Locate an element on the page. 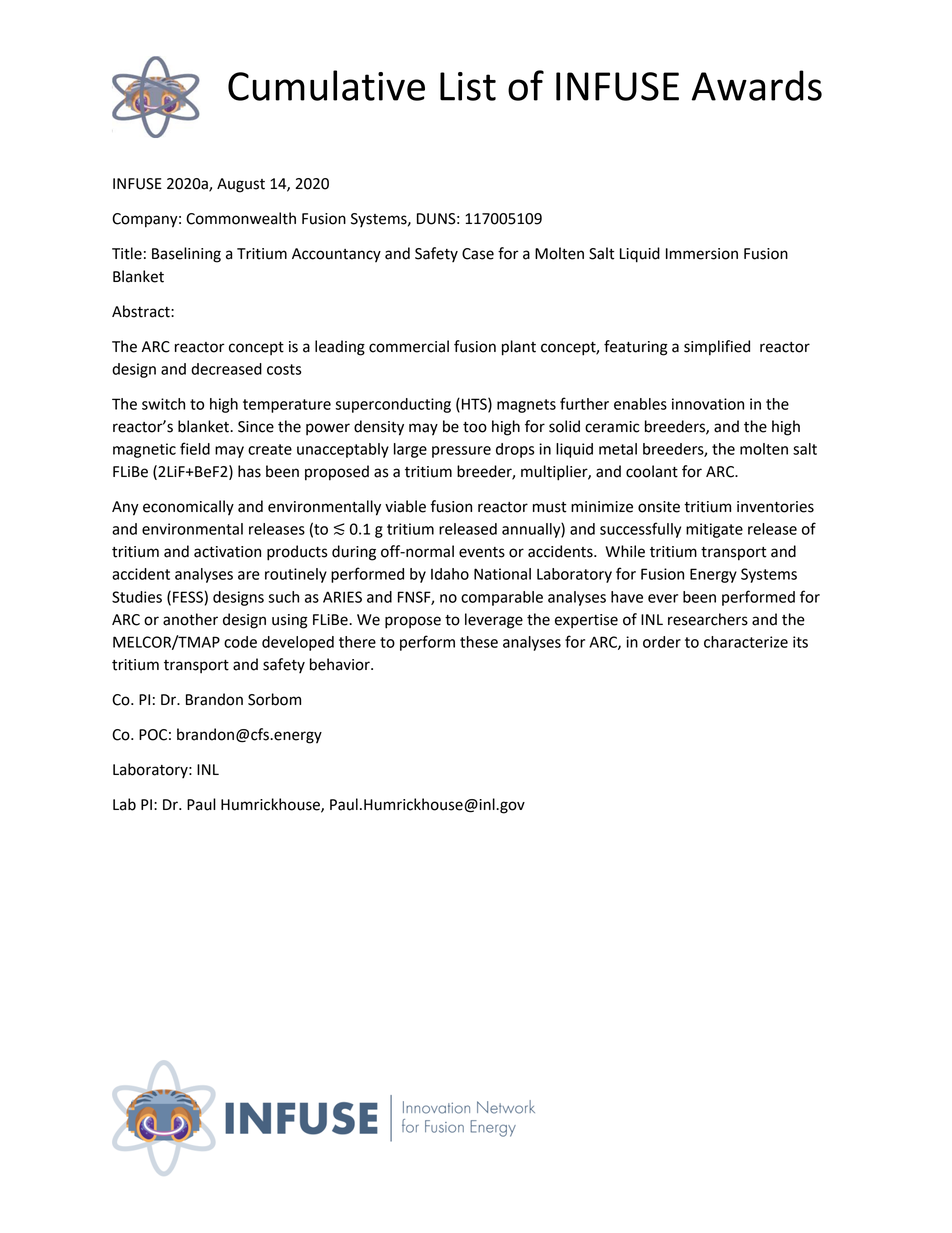  Cumulative is located at coordinates (326, 85).
